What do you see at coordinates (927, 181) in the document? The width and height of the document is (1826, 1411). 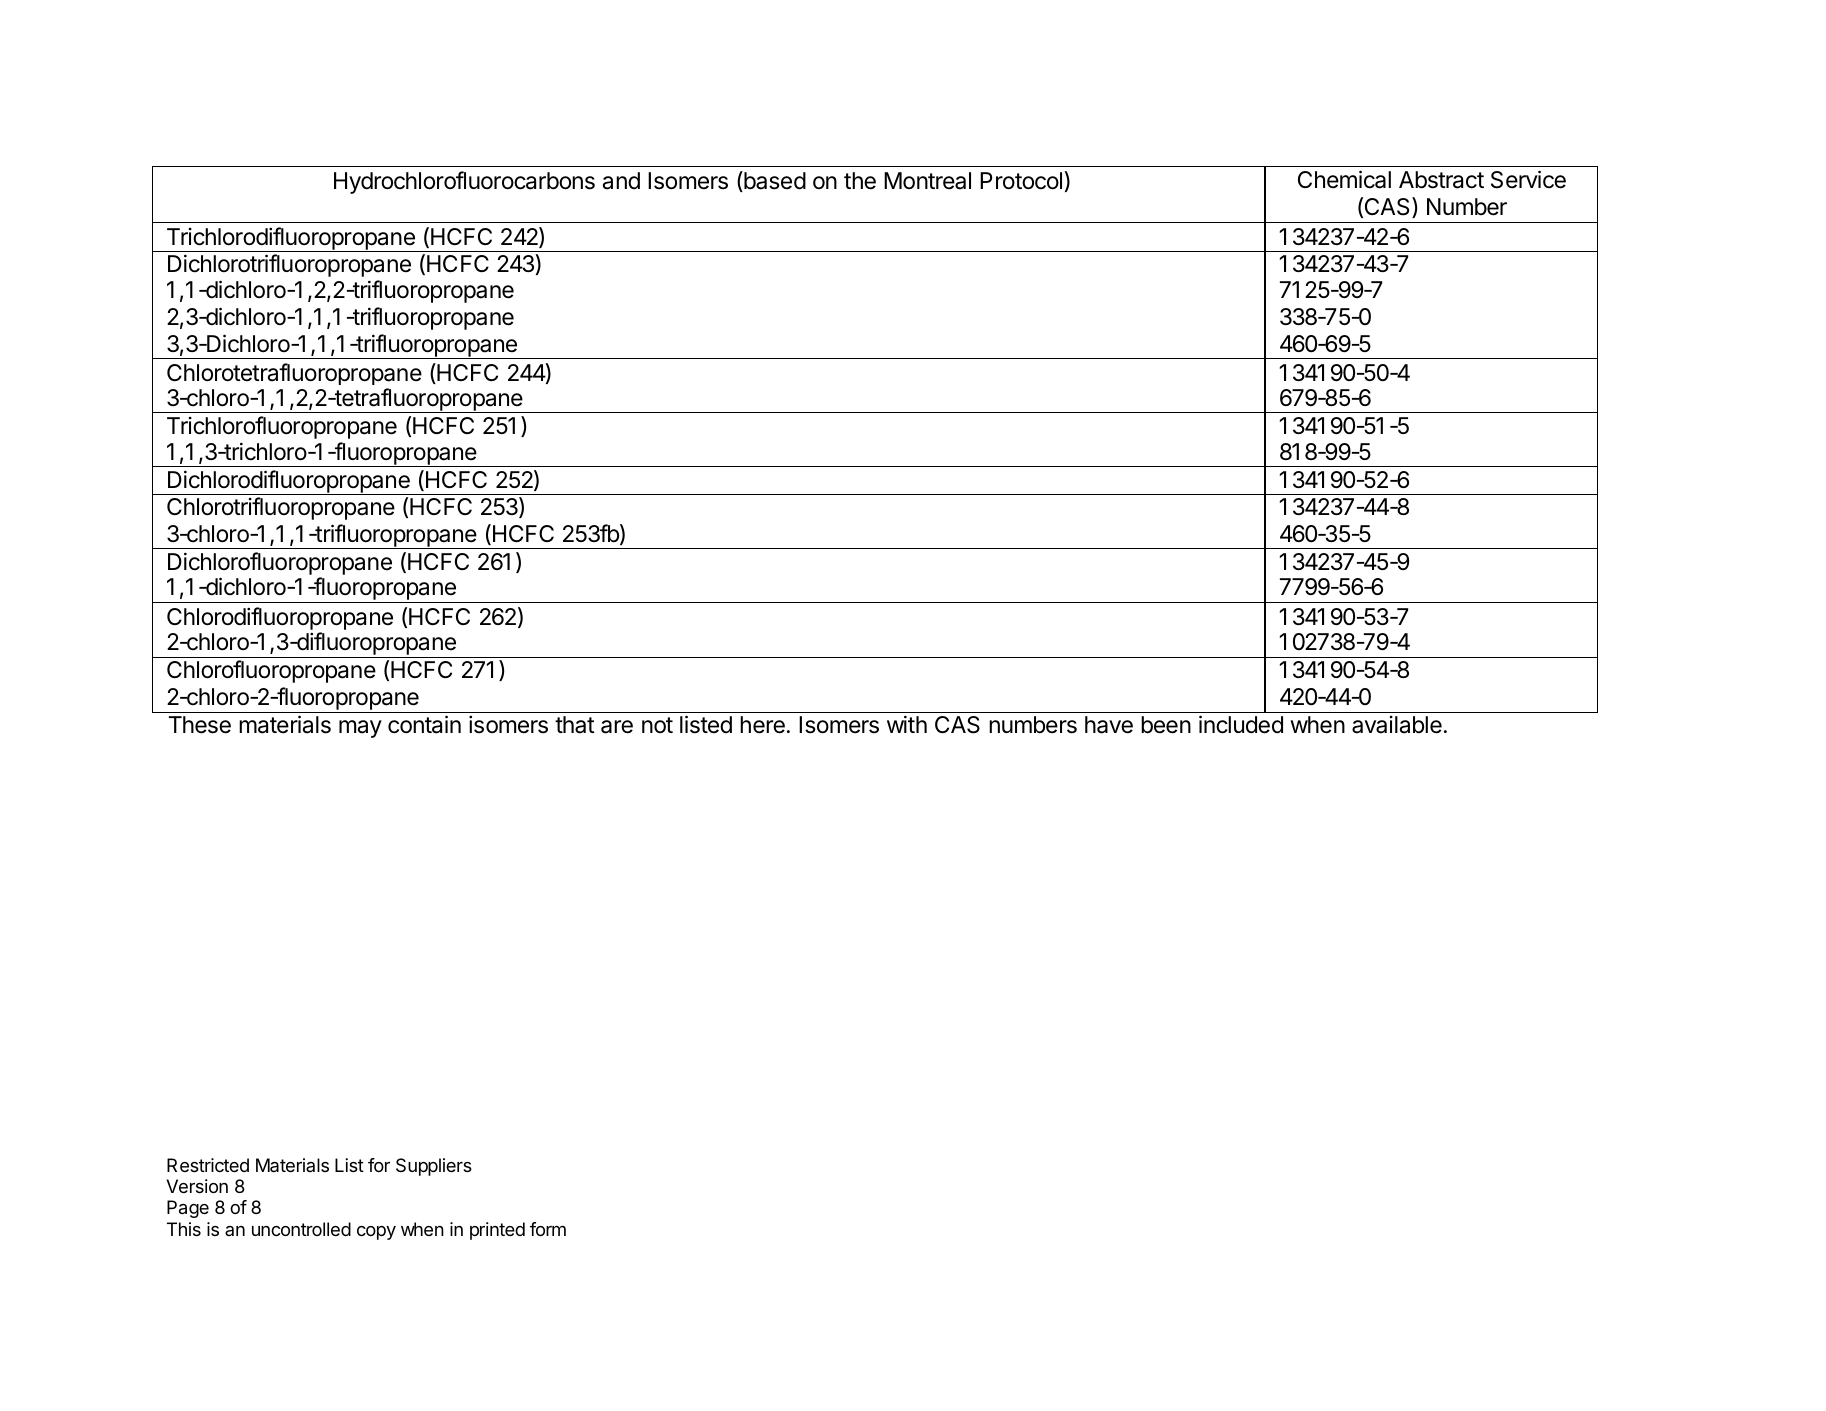 I see `Montreal` at bounding box center [927, 181].
